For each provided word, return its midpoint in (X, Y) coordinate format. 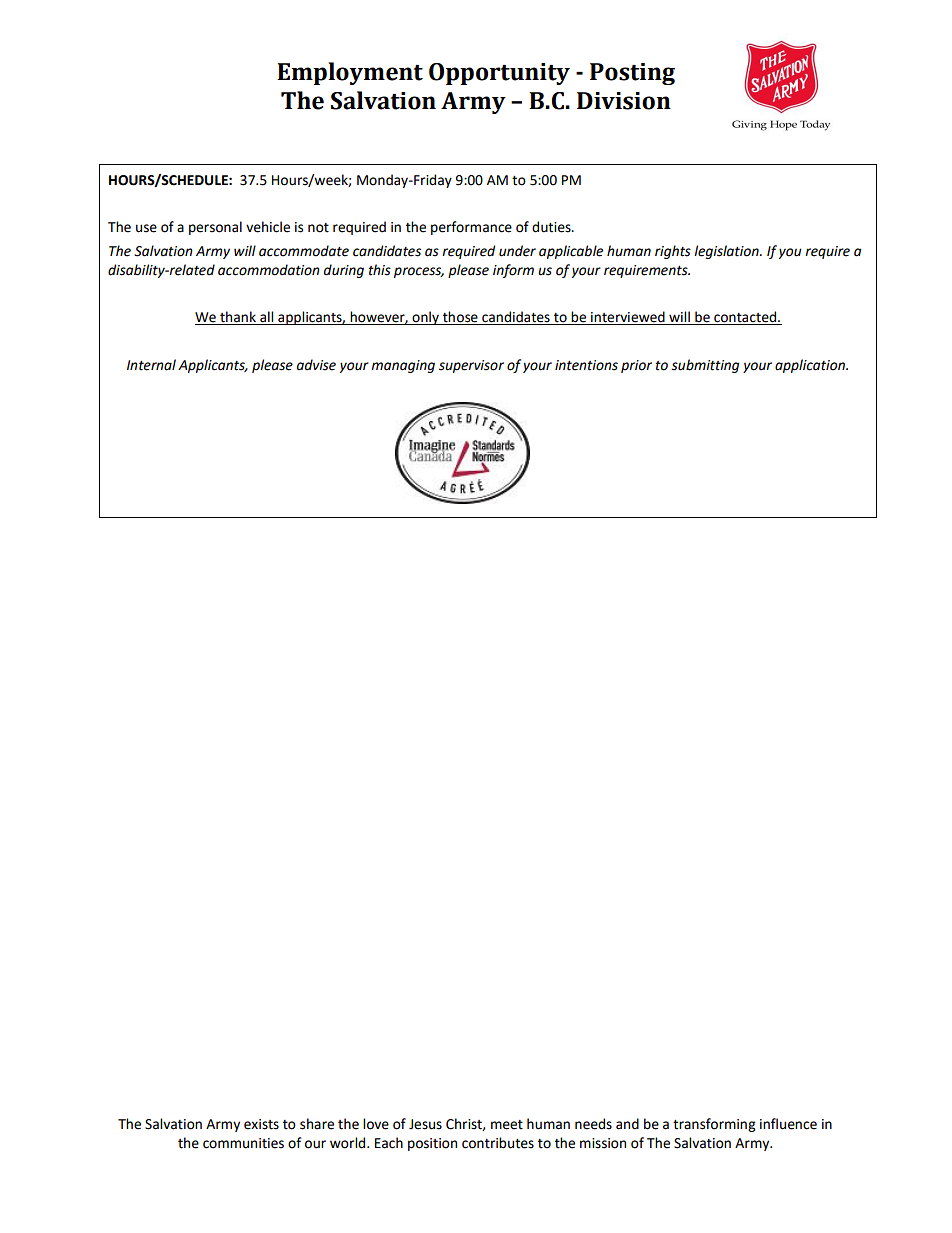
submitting (705, 366)
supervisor (471, 366)
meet (507, 1125)
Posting (632, 74)
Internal (151, 365)
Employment (350, 73)
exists (261, 1124)
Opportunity (499, 74)
